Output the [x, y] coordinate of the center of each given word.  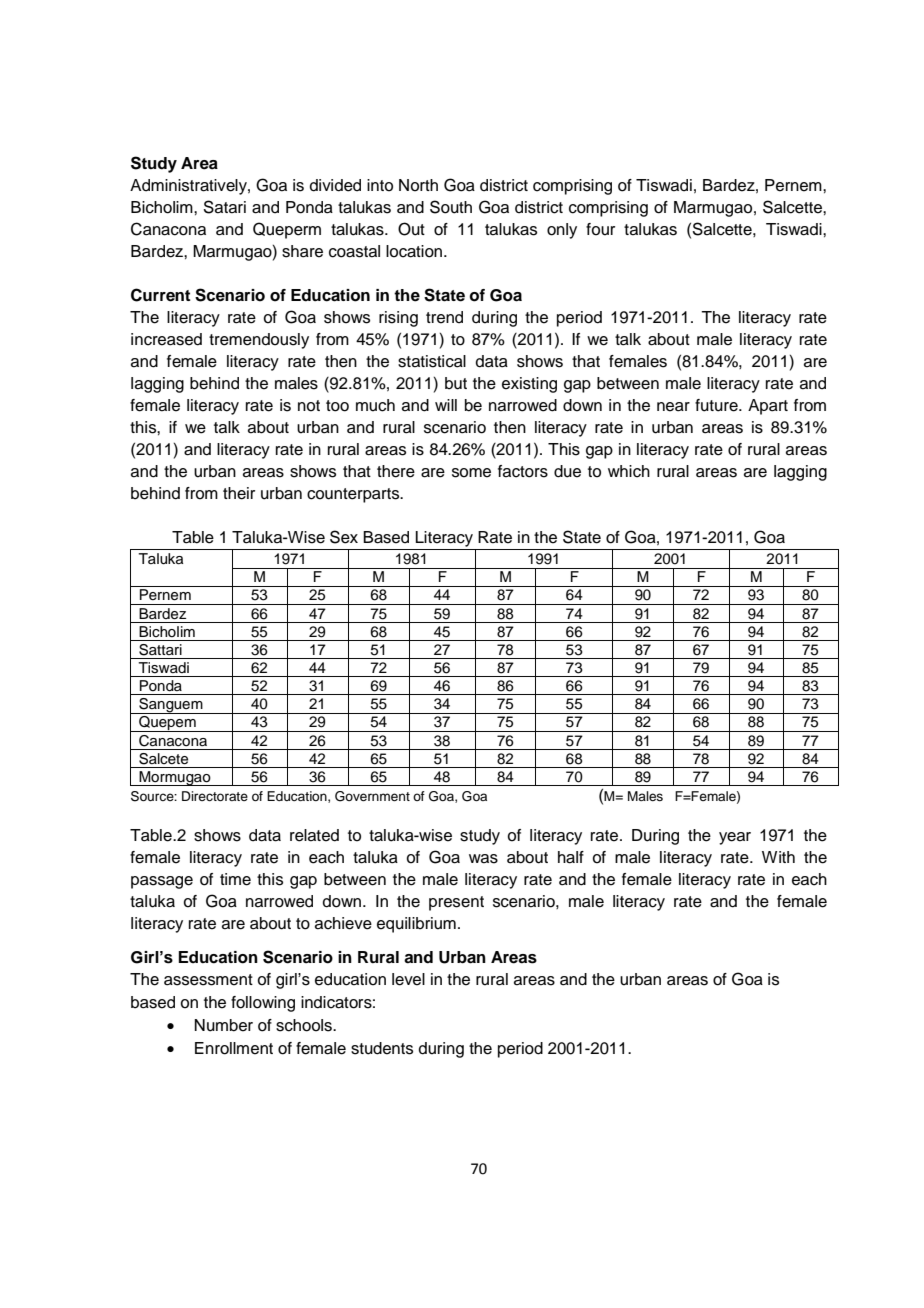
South [451, 207]
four [600, 229]
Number [224, 1025]
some [471, 473]
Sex [344, 537]
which [629, 471]
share [302, 251]
